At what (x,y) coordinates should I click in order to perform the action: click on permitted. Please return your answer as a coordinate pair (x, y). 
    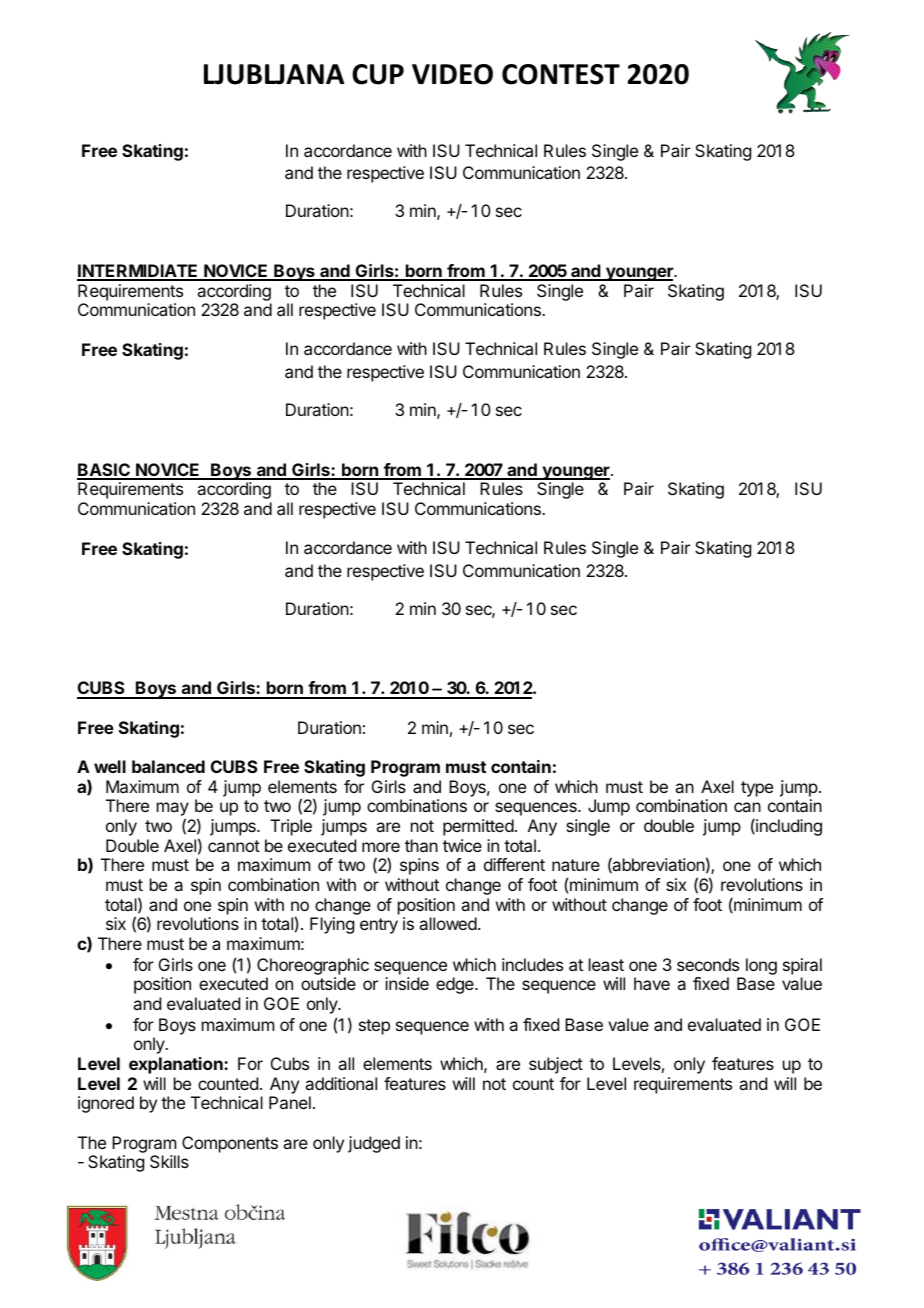
    Looking at the image, I should click on (478, 827).
